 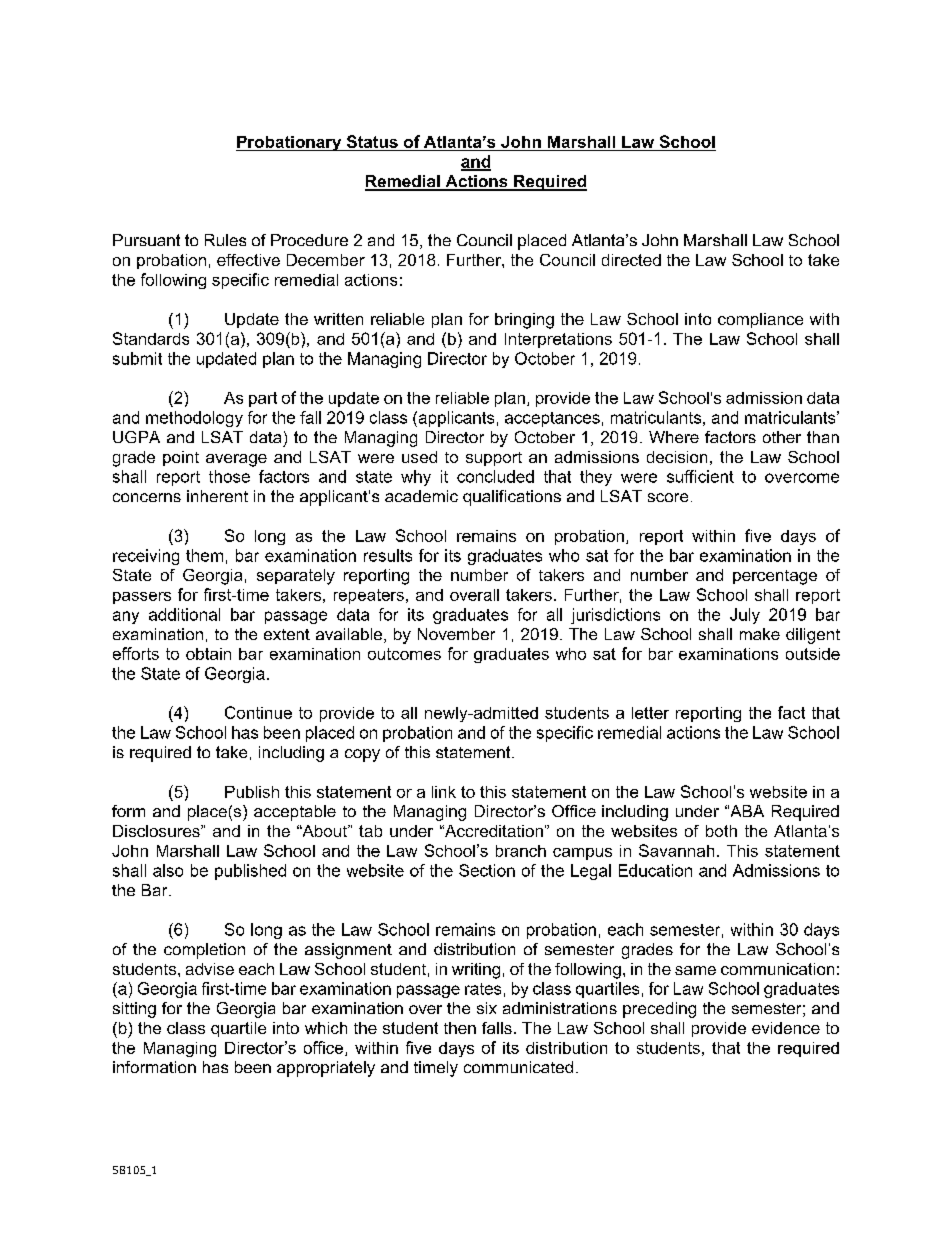 I want to click on directed, so click(x=631, y=260).
